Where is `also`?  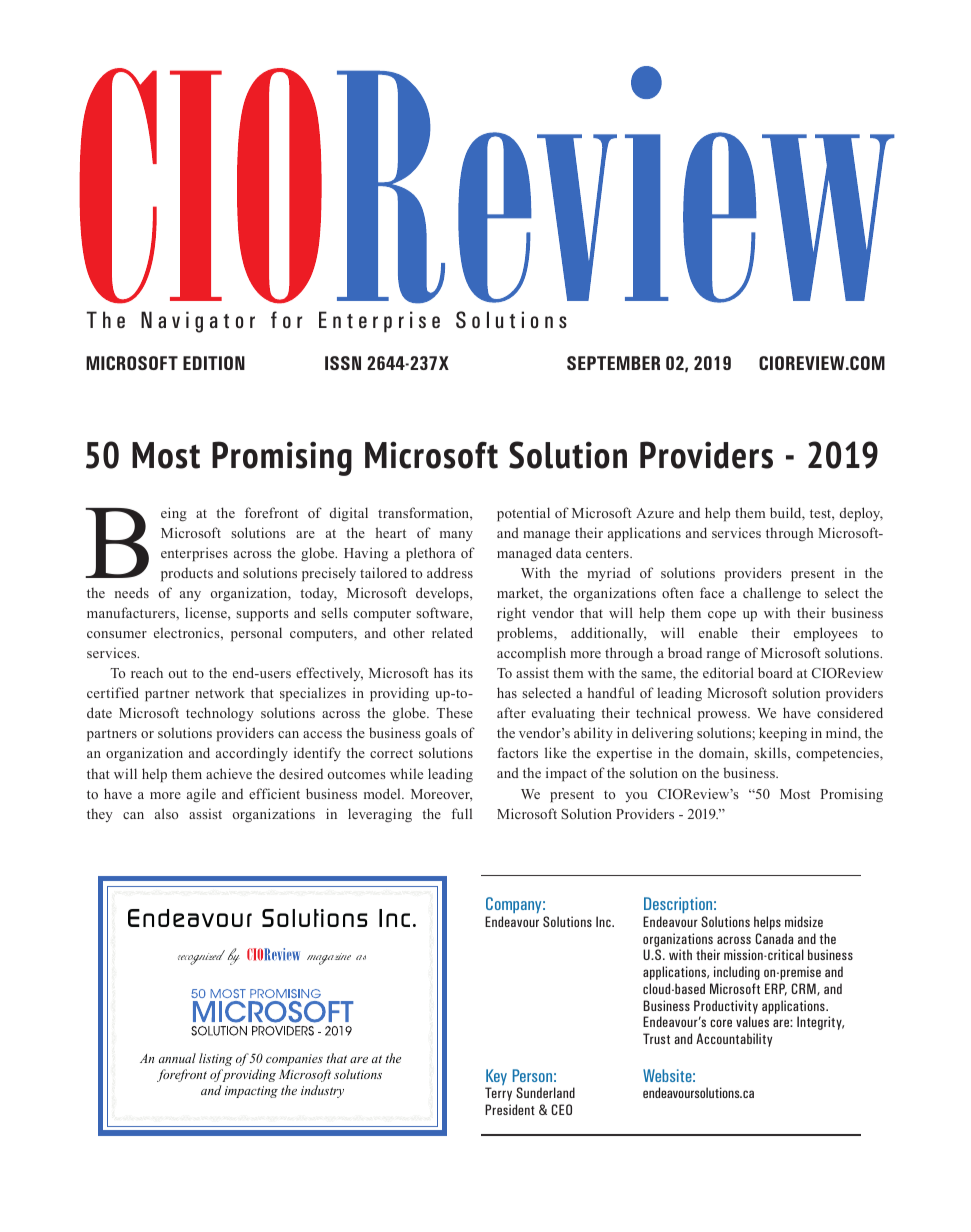 also is located at coordinates (166, 813).
